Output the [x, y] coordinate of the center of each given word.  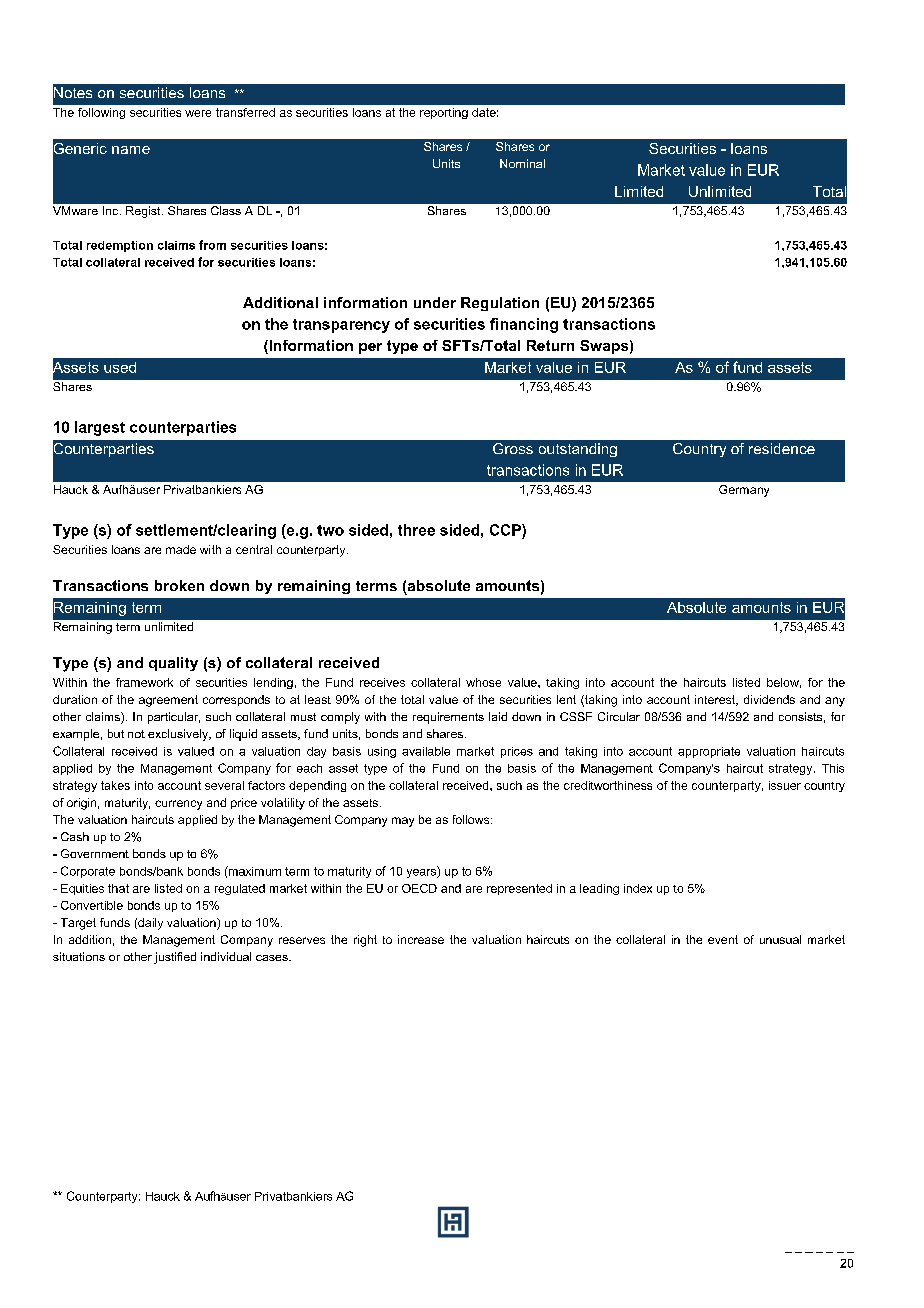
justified [175, 958]
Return [550, 345]
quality [173, 664]
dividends [769, 699]
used [120, 367]
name [131, 150]
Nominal [522, 163]
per [370, 348]
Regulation [500, 304]
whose [483, 682]
